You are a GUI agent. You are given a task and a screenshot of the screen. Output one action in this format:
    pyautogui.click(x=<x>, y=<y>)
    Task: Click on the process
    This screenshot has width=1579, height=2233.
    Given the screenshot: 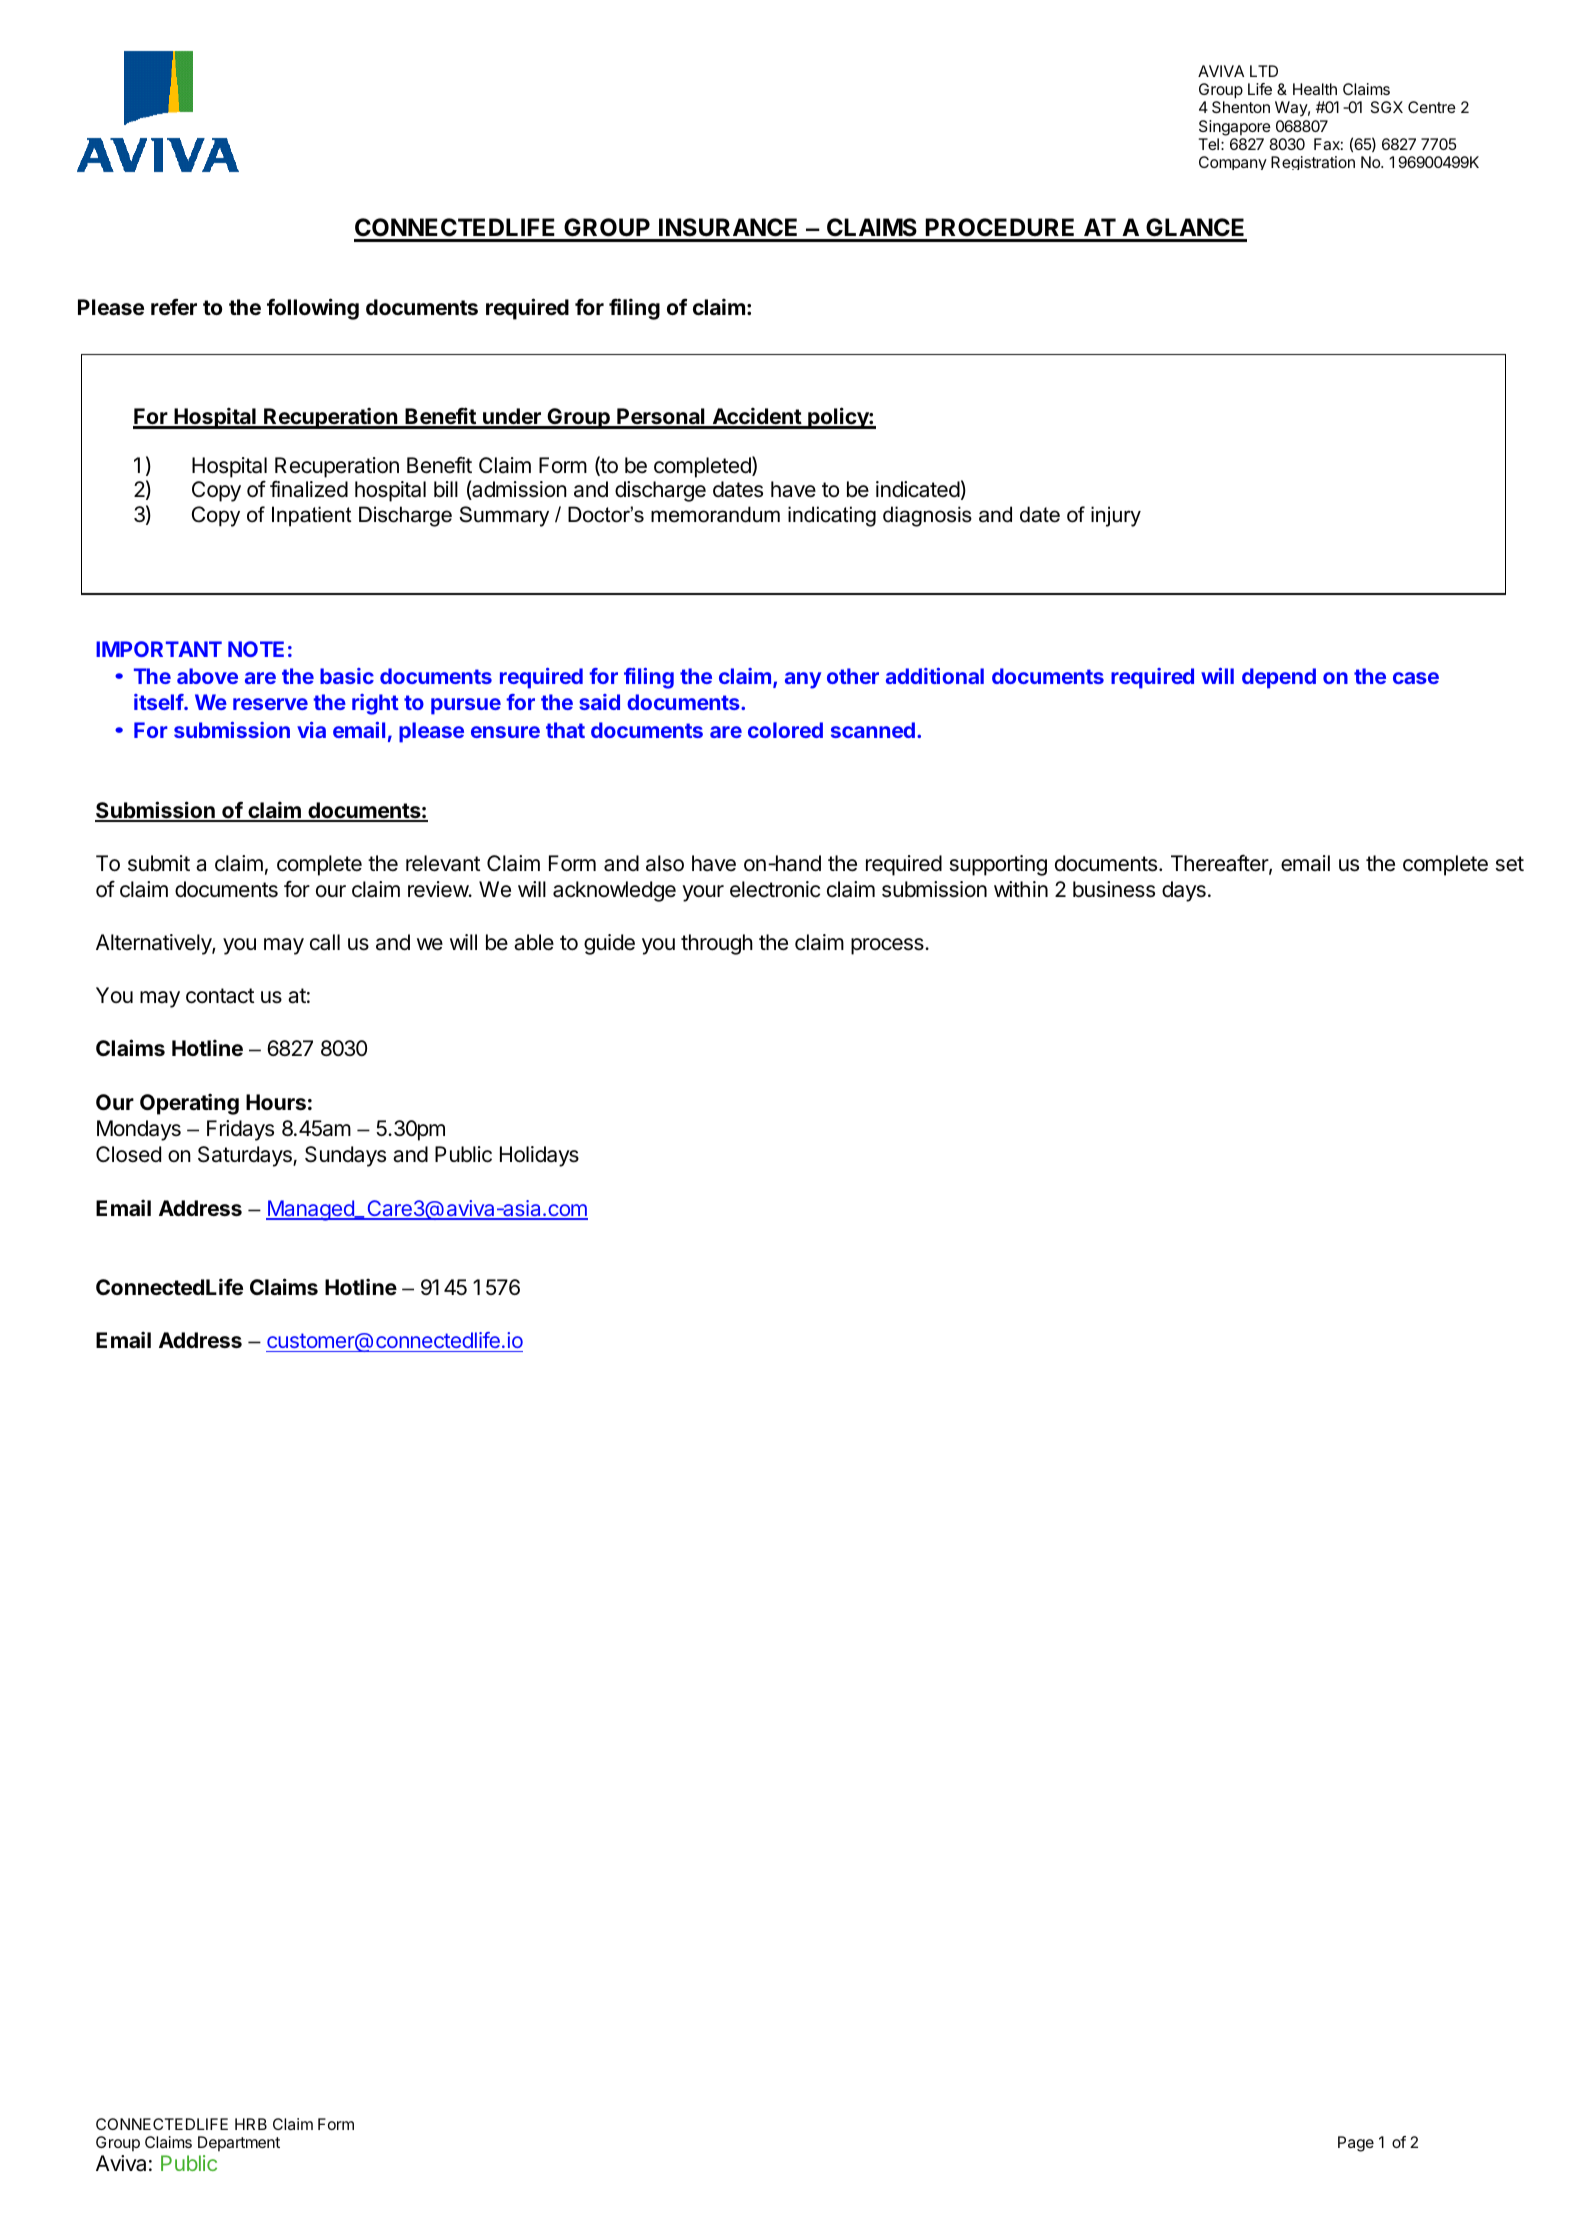 What is the action you would take?
    pyautogui.click(x=888, y=946)
